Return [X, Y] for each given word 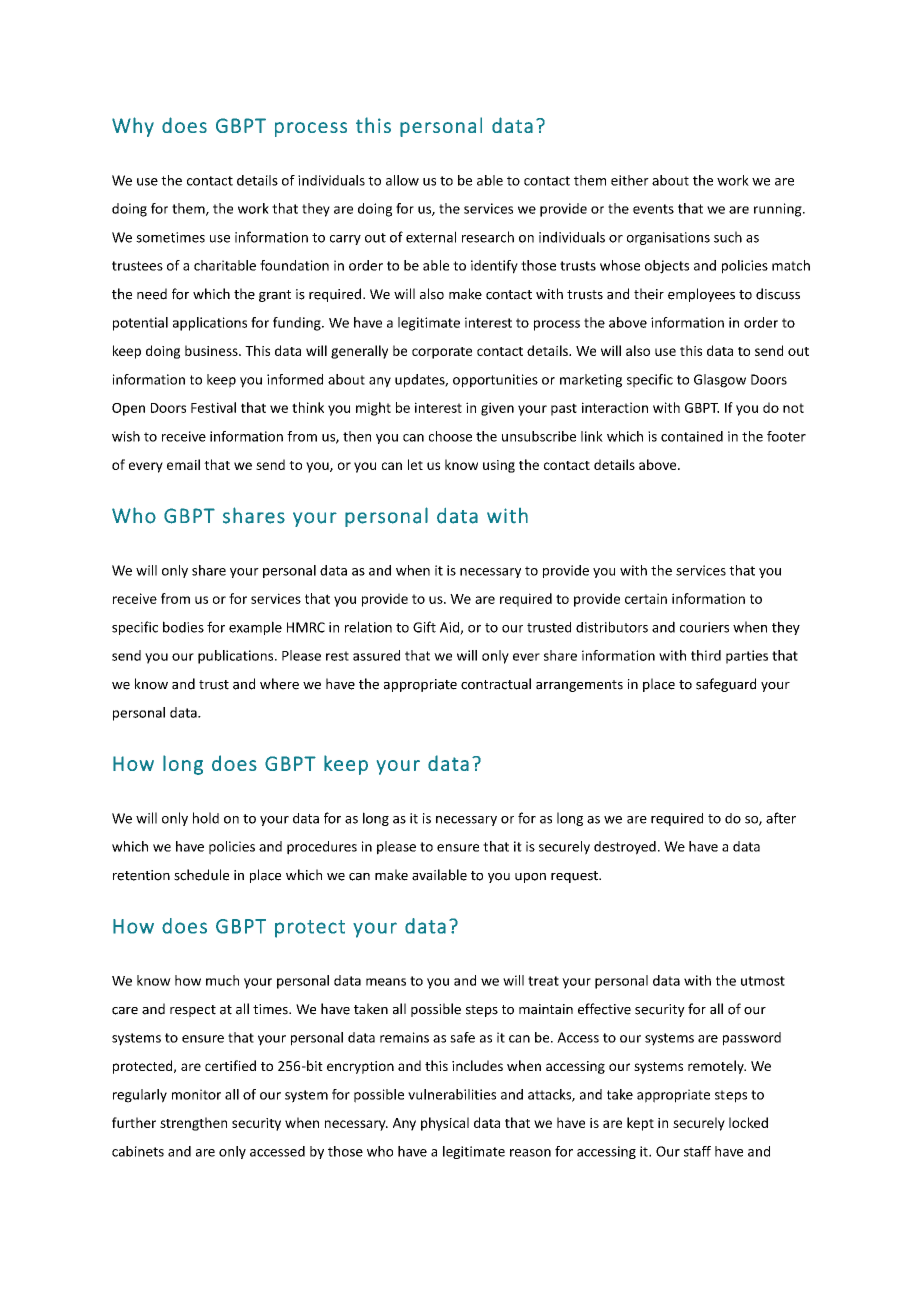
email [183, 464]
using [499, 466]
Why [133, 127]
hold [206, 818]
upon [530, 878]
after [781, 818]
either [630, 180]
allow [402, 180]
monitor [196, 1094]
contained [692, 436]
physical [445, 1124]
